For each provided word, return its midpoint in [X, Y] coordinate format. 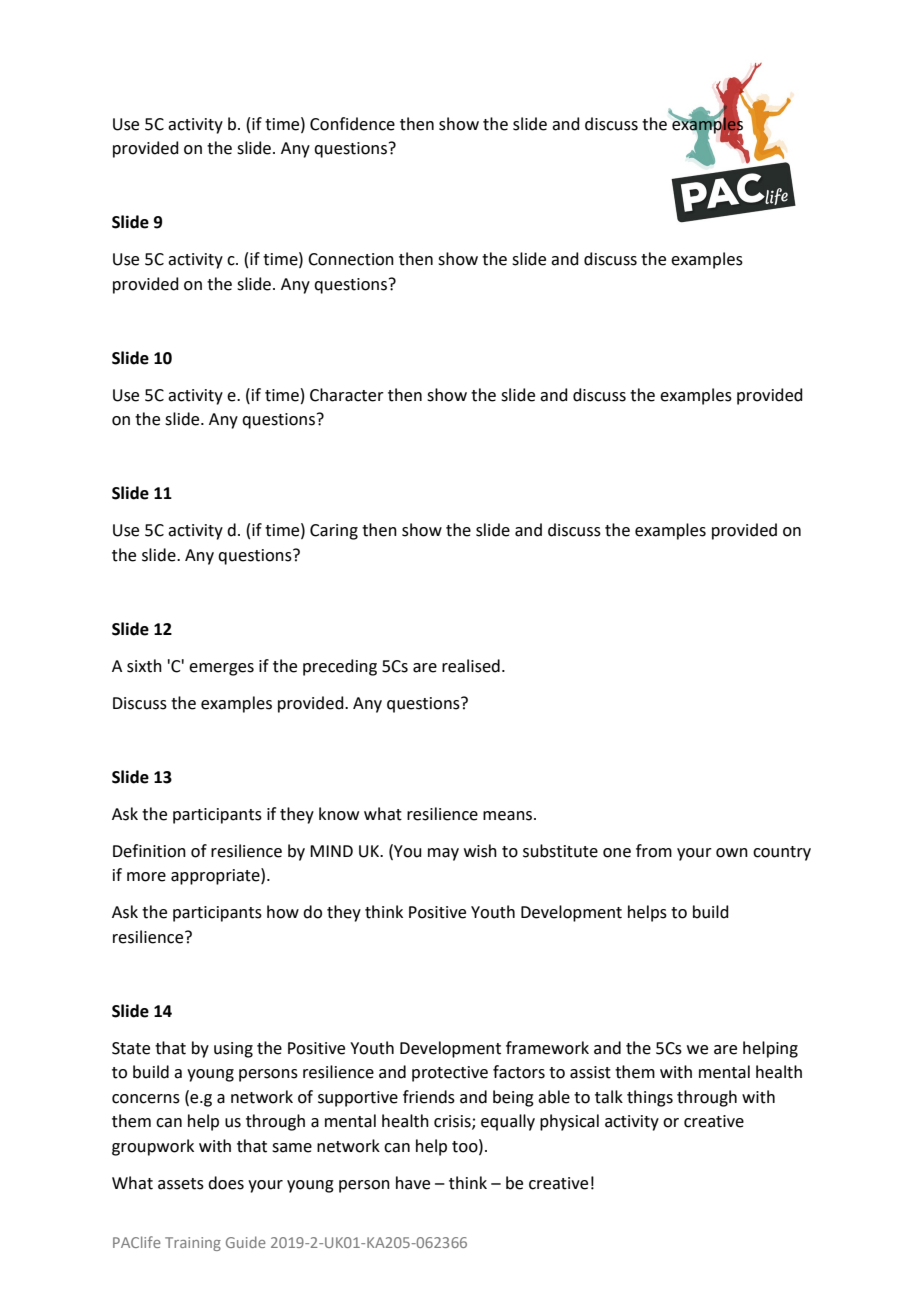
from [654, 851]
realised [471, 666]
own [732, 853]
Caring [334, 532]
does [226, 1183]
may [443, 854]
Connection [351, 259]
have [413, 1183]
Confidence [352, 124]
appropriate [216, 876]
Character [347, 395]
